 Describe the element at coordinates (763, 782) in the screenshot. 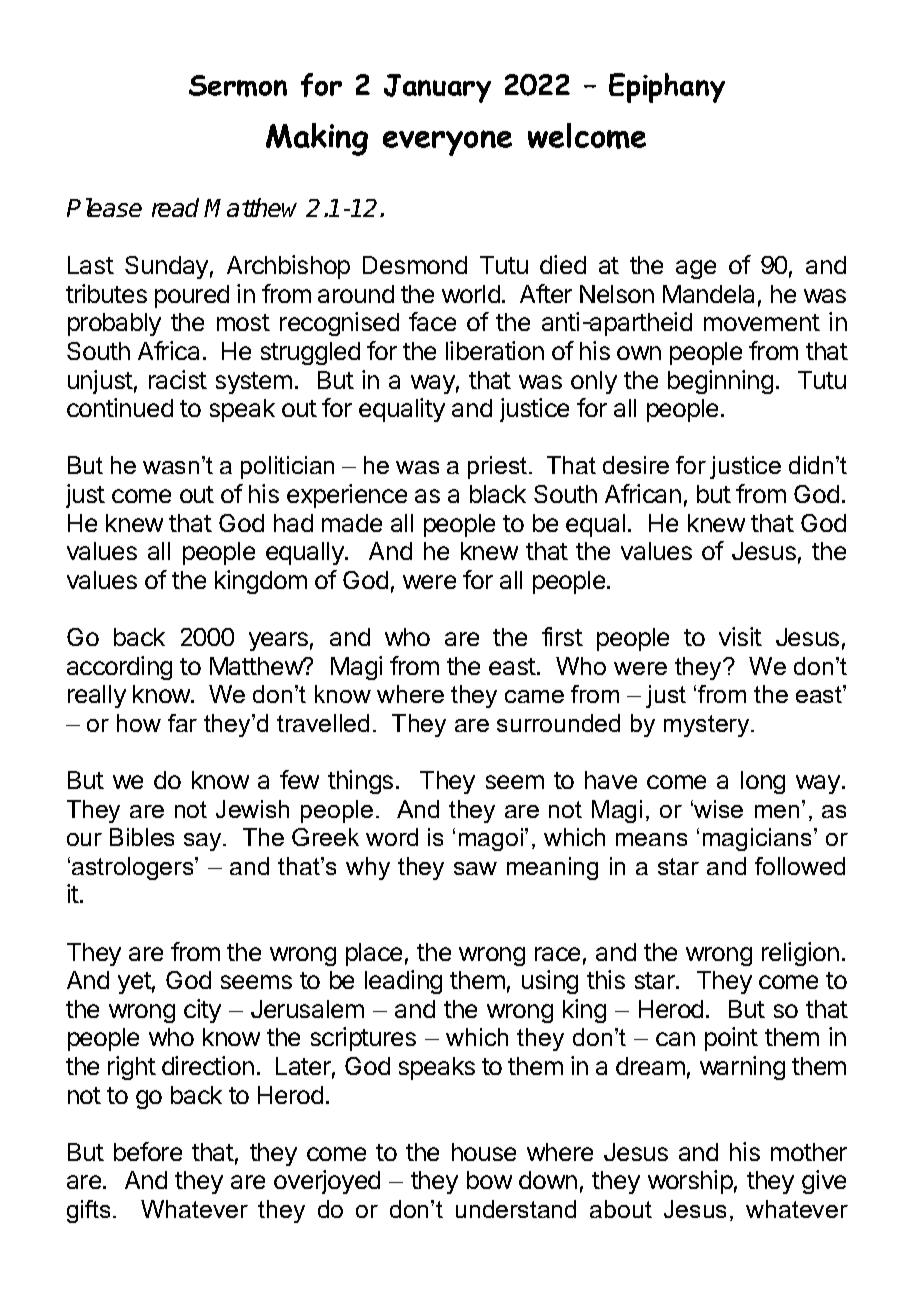

I see `long` at that location.
